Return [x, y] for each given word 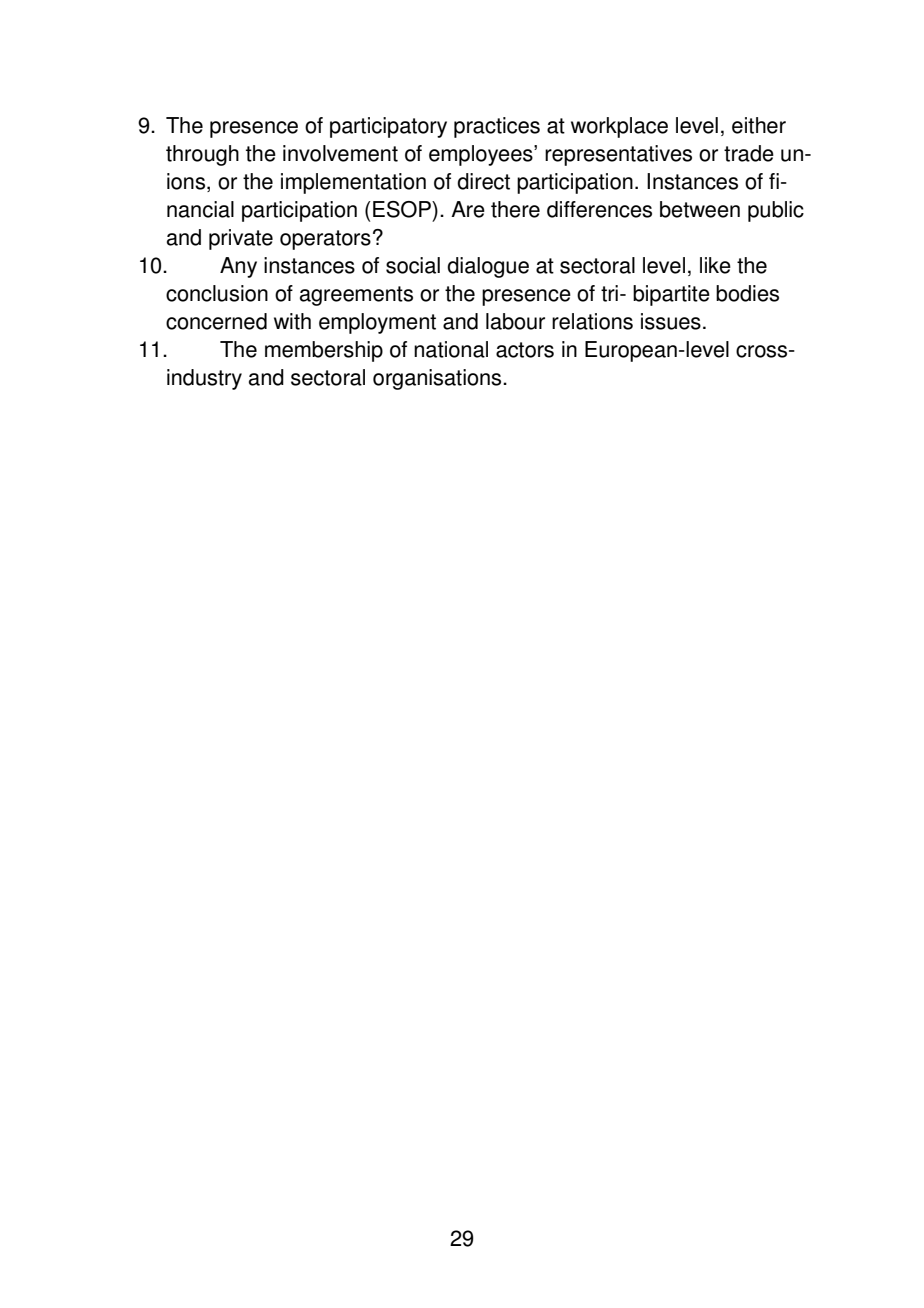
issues [671, 321]
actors [525, 350]
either [759, 125]
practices [497, 127]
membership [324, 351]
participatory [388, 127]
